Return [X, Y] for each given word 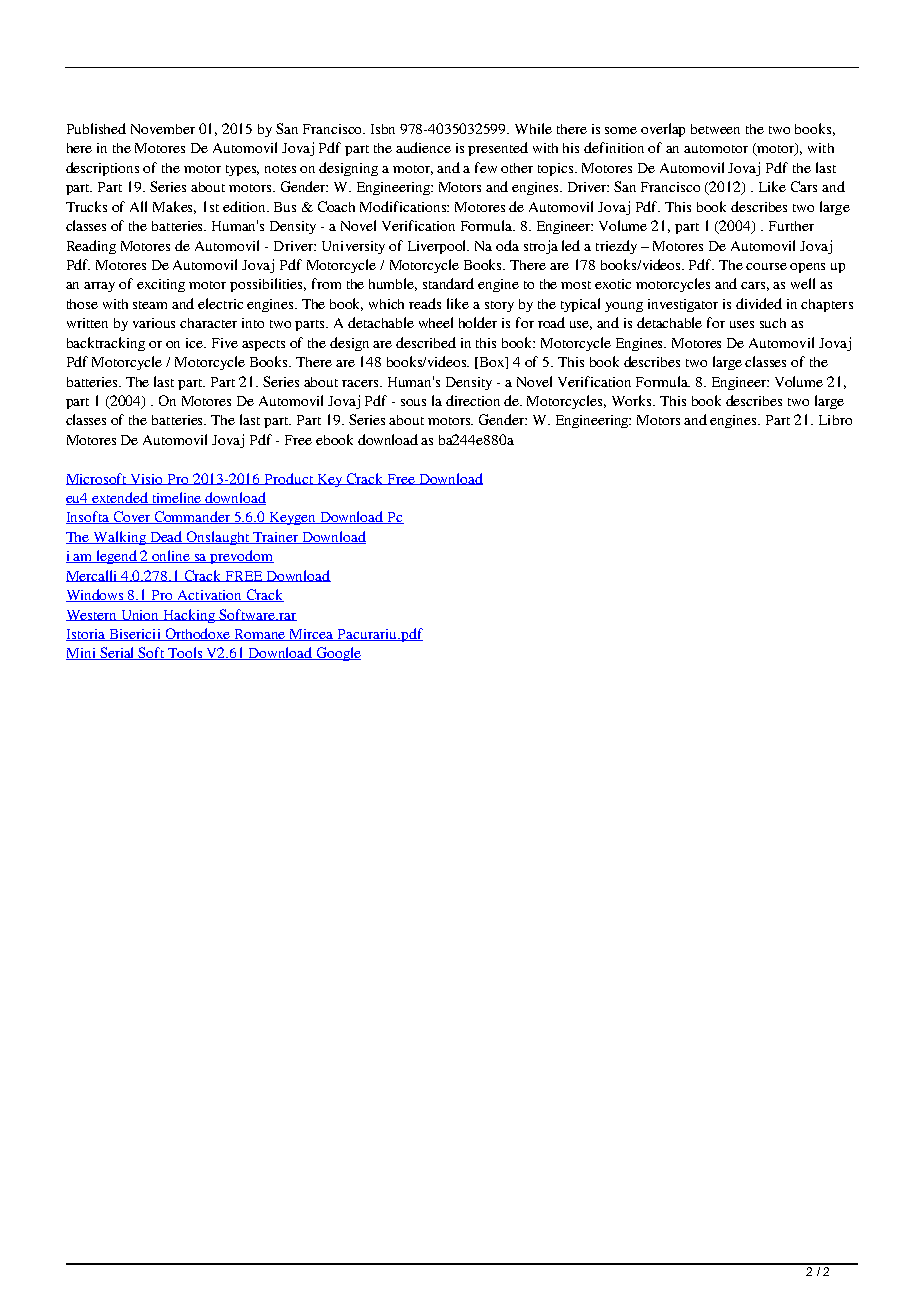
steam [150, 305]
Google [337, 654]
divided [759, 303]
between [715, 129]
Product [289, 479]
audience [423, 147]
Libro [835, 420]
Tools [186, 653]
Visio [147, 479]
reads [425, 303]
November [163, 129]
